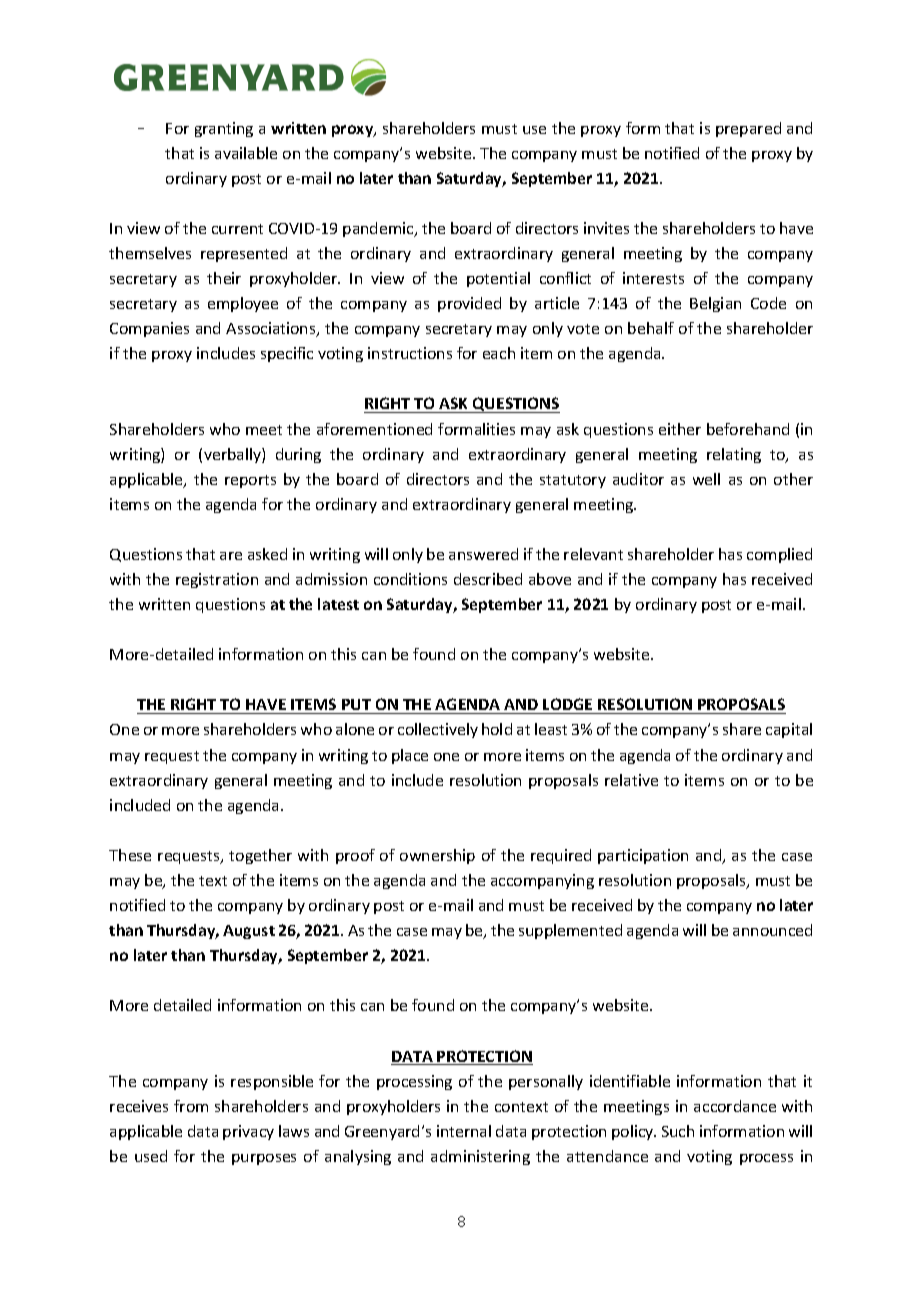 This image has height=1308, width=924. Describe the element at coordinates (217, 580) in the image. I see `registration` at that location.
